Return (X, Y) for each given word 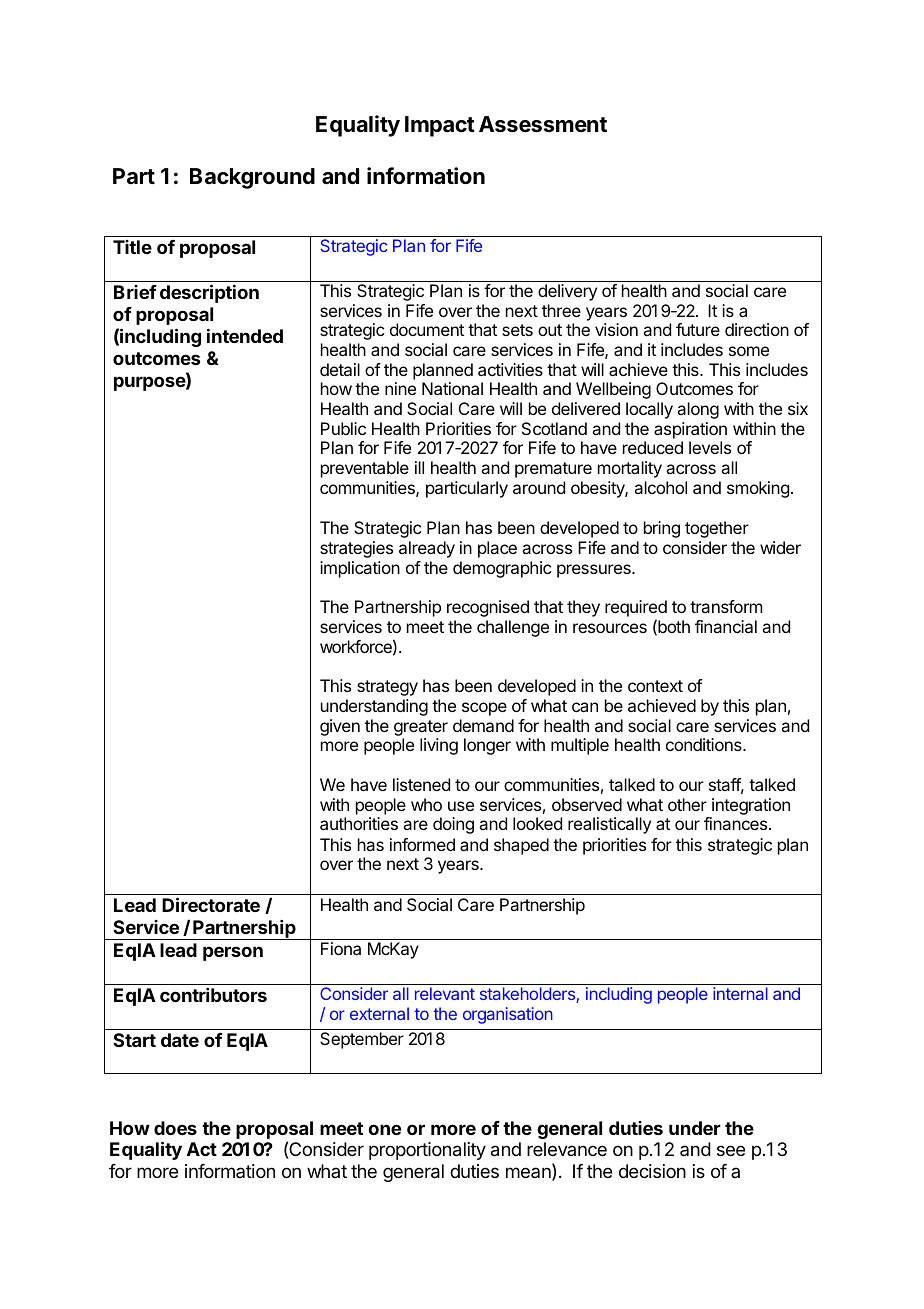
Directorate (211, 904)
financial (726, 626)
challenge (513, 628)
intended (245, 335)
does (175, 1128)
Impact (440, 126)
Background (252, 178)
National (452, 388)
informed (422, 844)
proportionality (427, 1151)
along (698, 410)
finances (737, 823)
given (340, 727)
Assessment (543, 124)
